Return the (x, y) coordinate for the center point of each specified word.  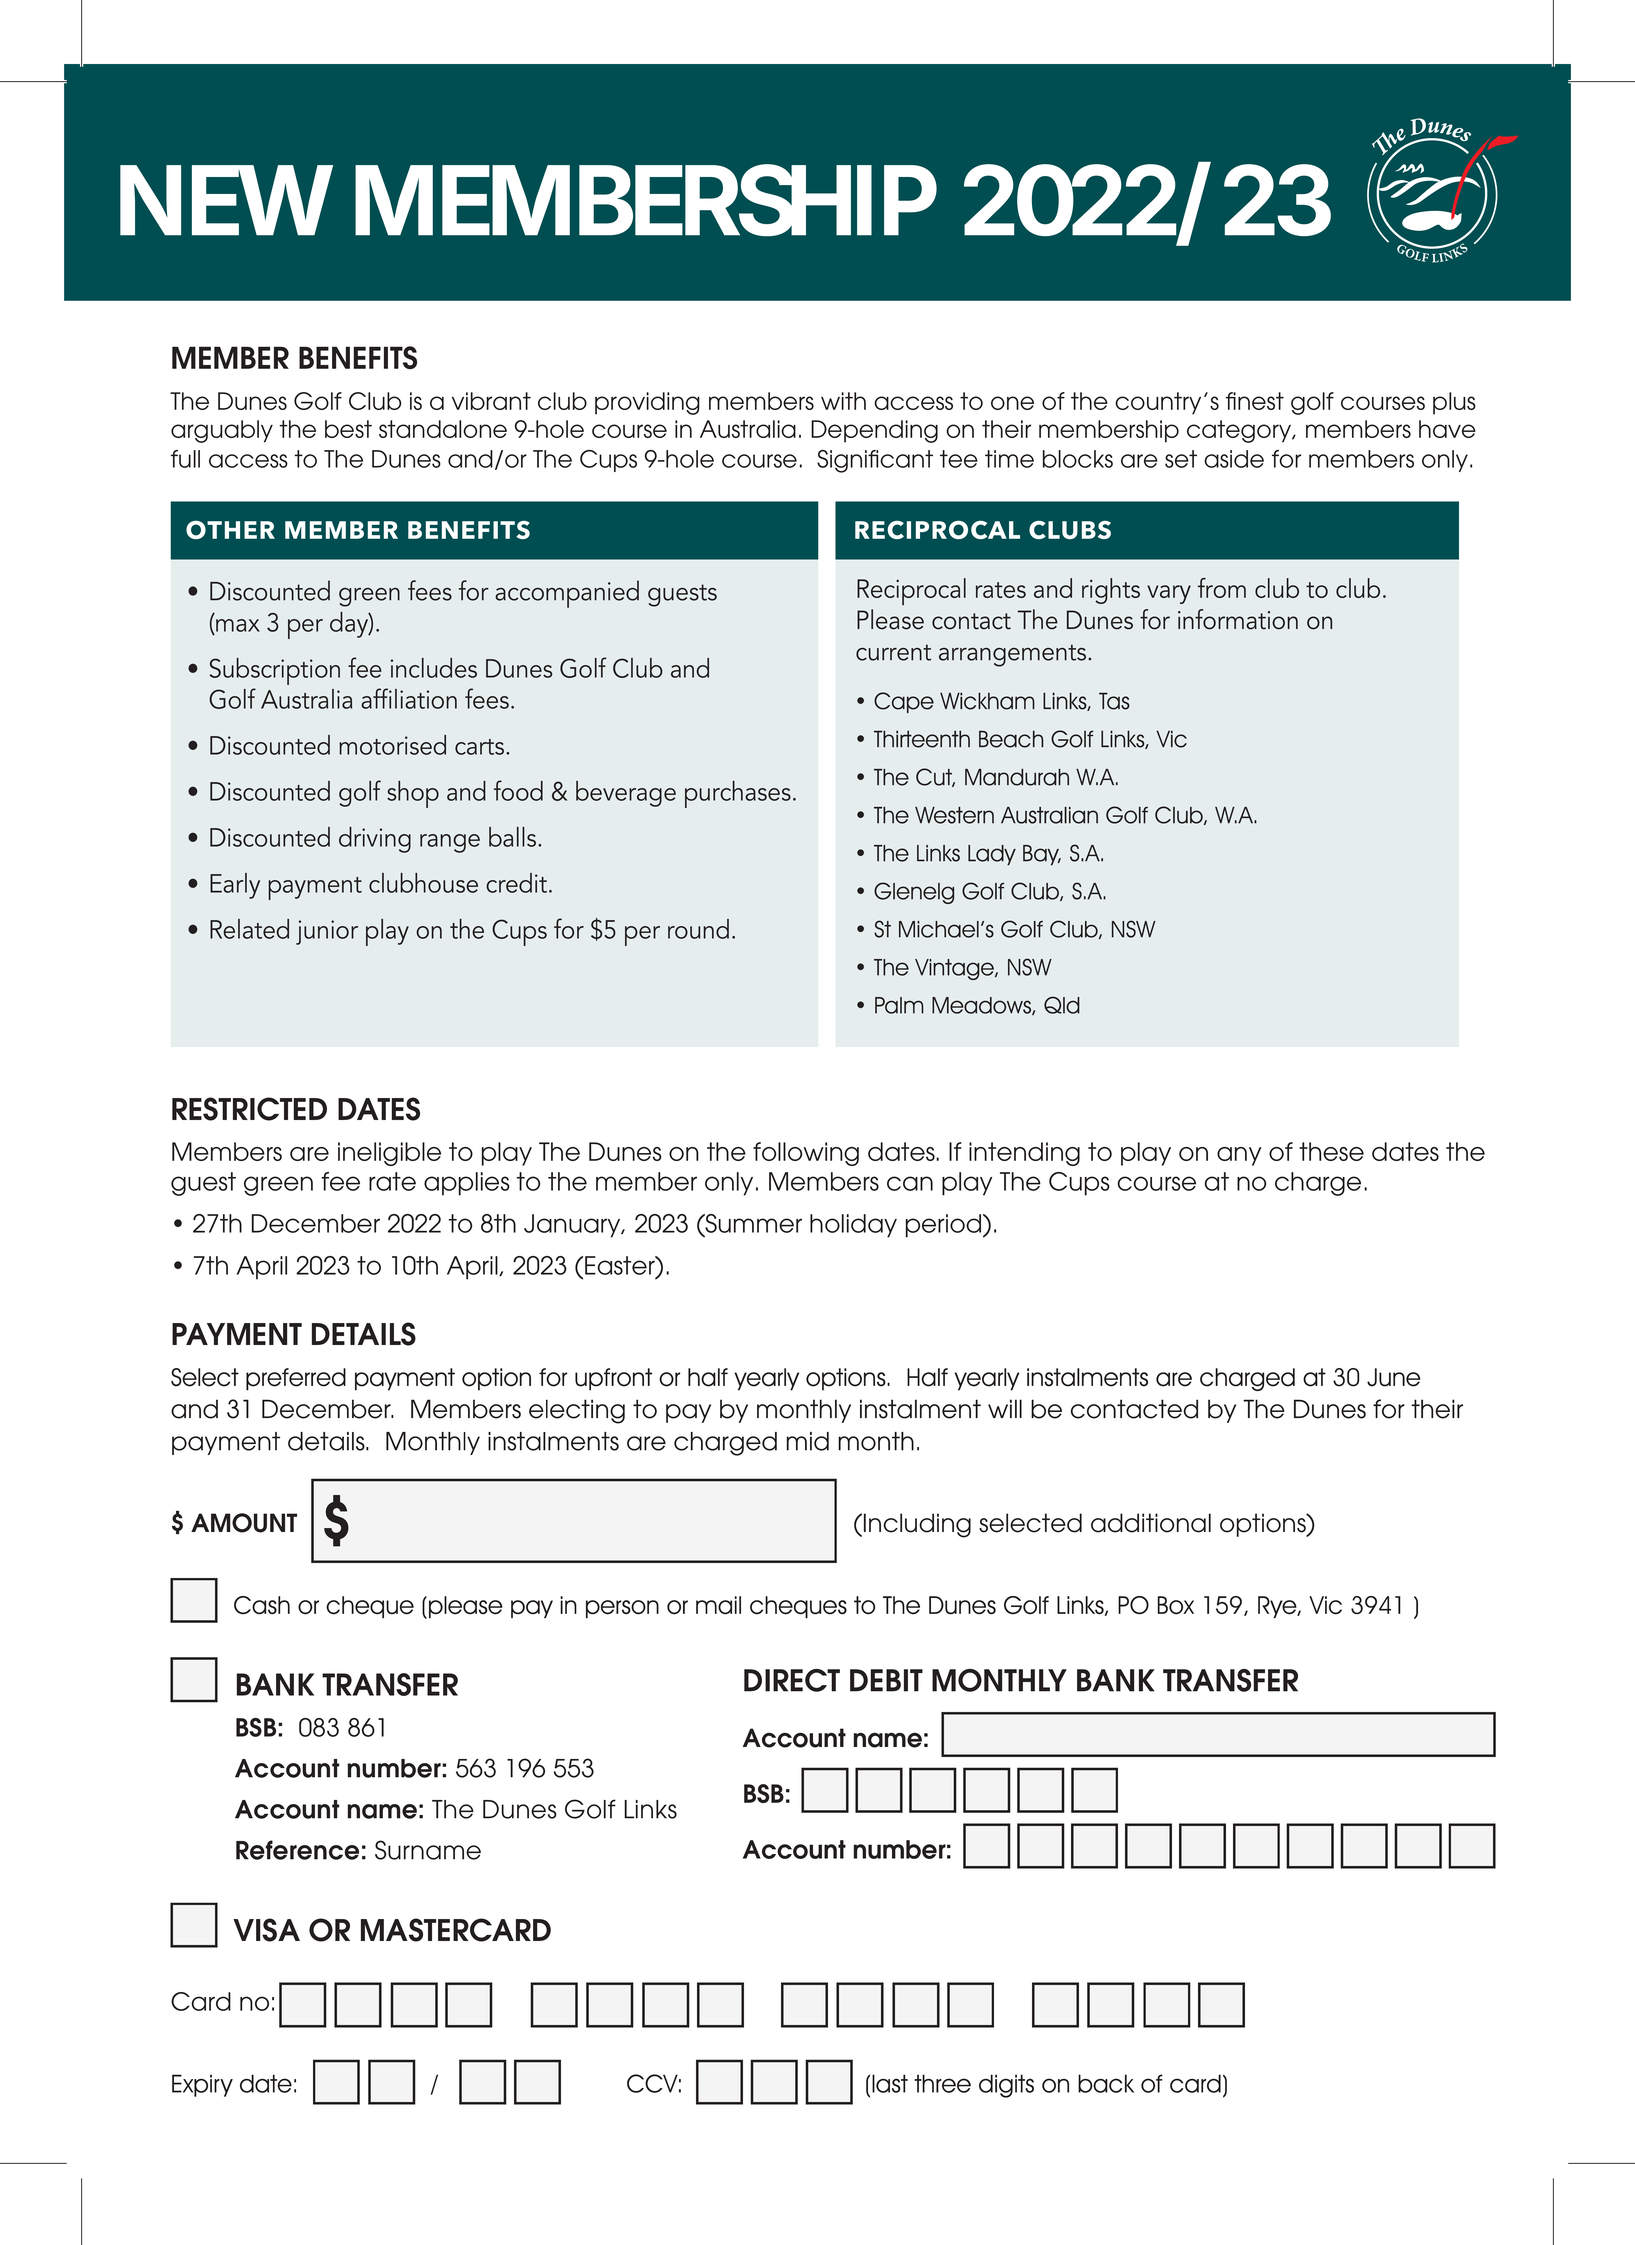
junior (327, 932)
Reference (297, 1850)
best (348, 429)
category (1240, 431)
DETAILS (364, 1334)
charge (1318, 1184)
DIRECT (792, 1680)
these (1331, 1151)
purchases (738, 794)
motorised (392, 745)
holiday (853, 1226)
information (1238, 619)
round (698, 929)
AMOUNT (244, 1523)
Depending (874, 431)
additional (1151, 1523)
